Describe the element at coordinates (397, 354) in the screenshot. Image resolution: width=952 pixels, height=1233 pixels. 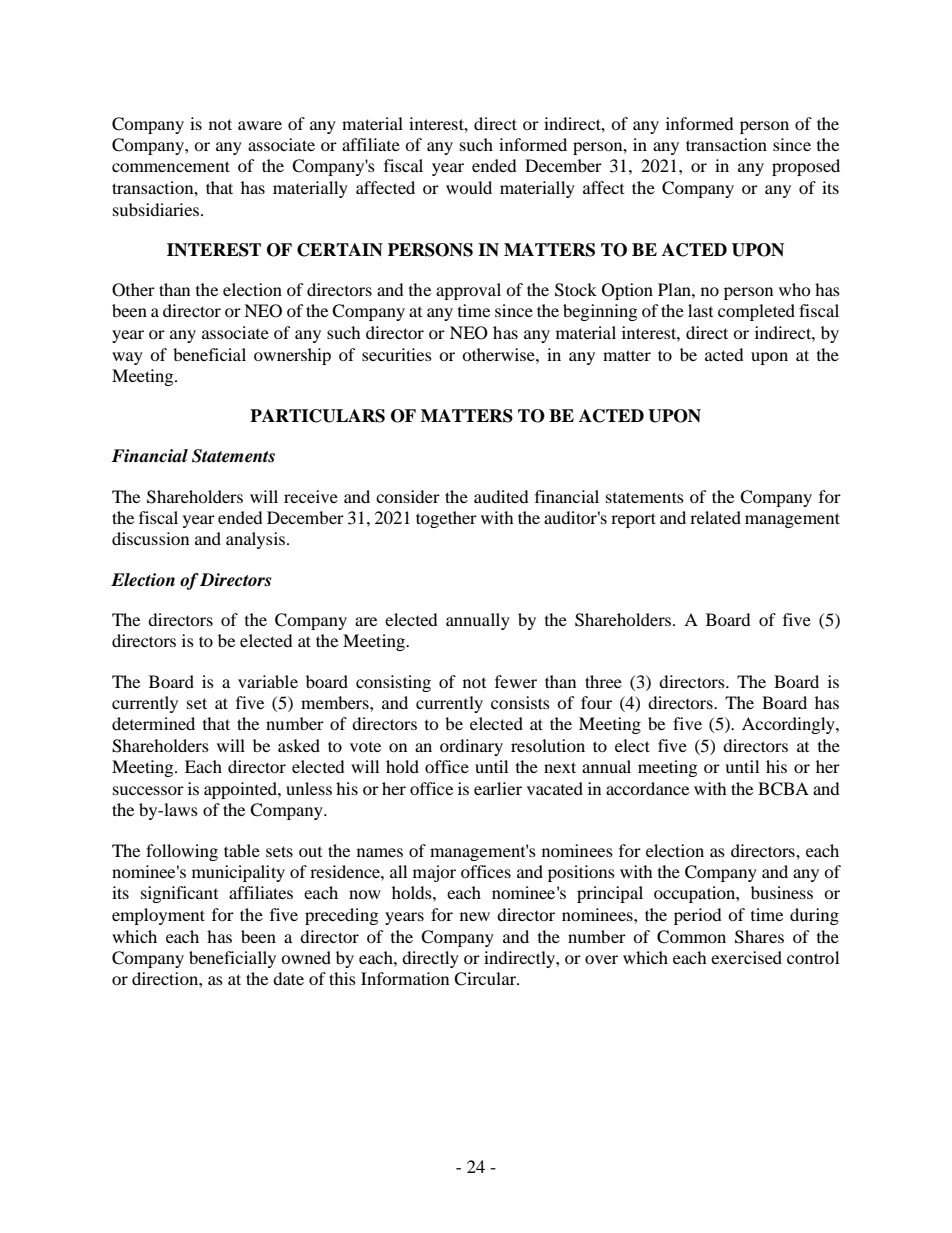
I see `securities` at that location.
